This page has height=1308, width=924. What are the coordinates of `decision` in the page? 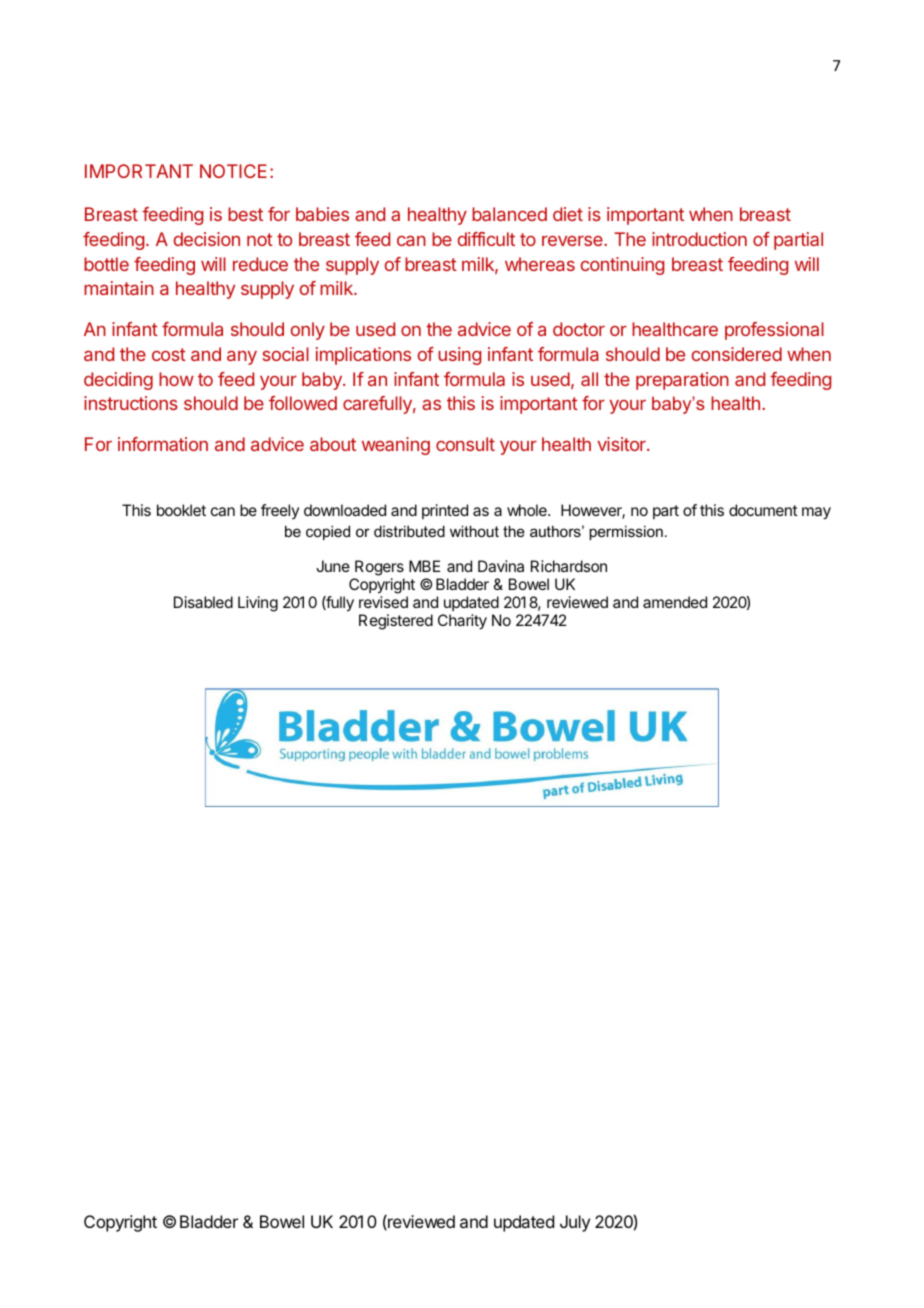 It's located at (207, 239).
